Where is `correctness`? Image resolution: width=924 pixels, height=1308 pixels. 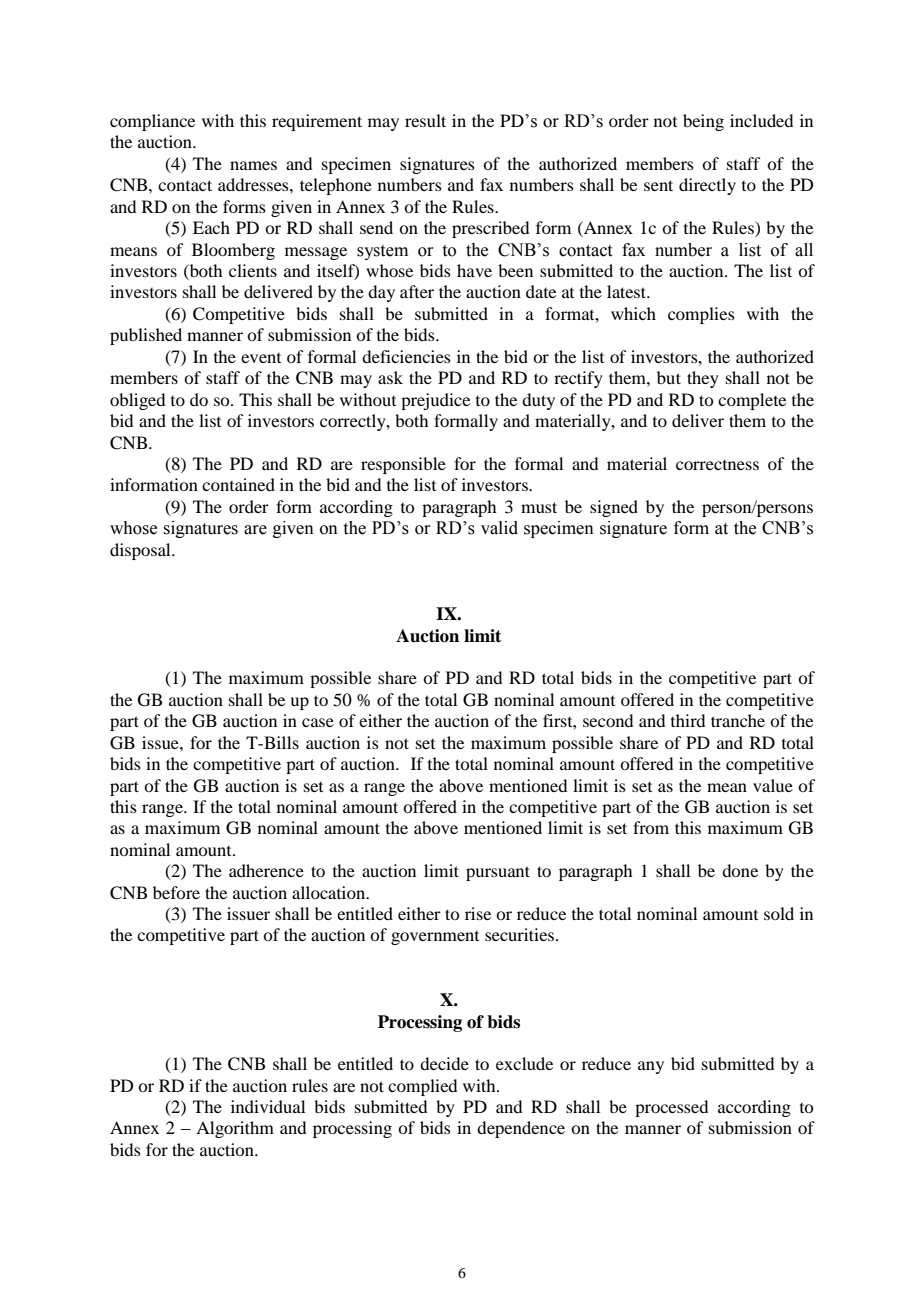
correctness is located at coordinates (717, 465).
